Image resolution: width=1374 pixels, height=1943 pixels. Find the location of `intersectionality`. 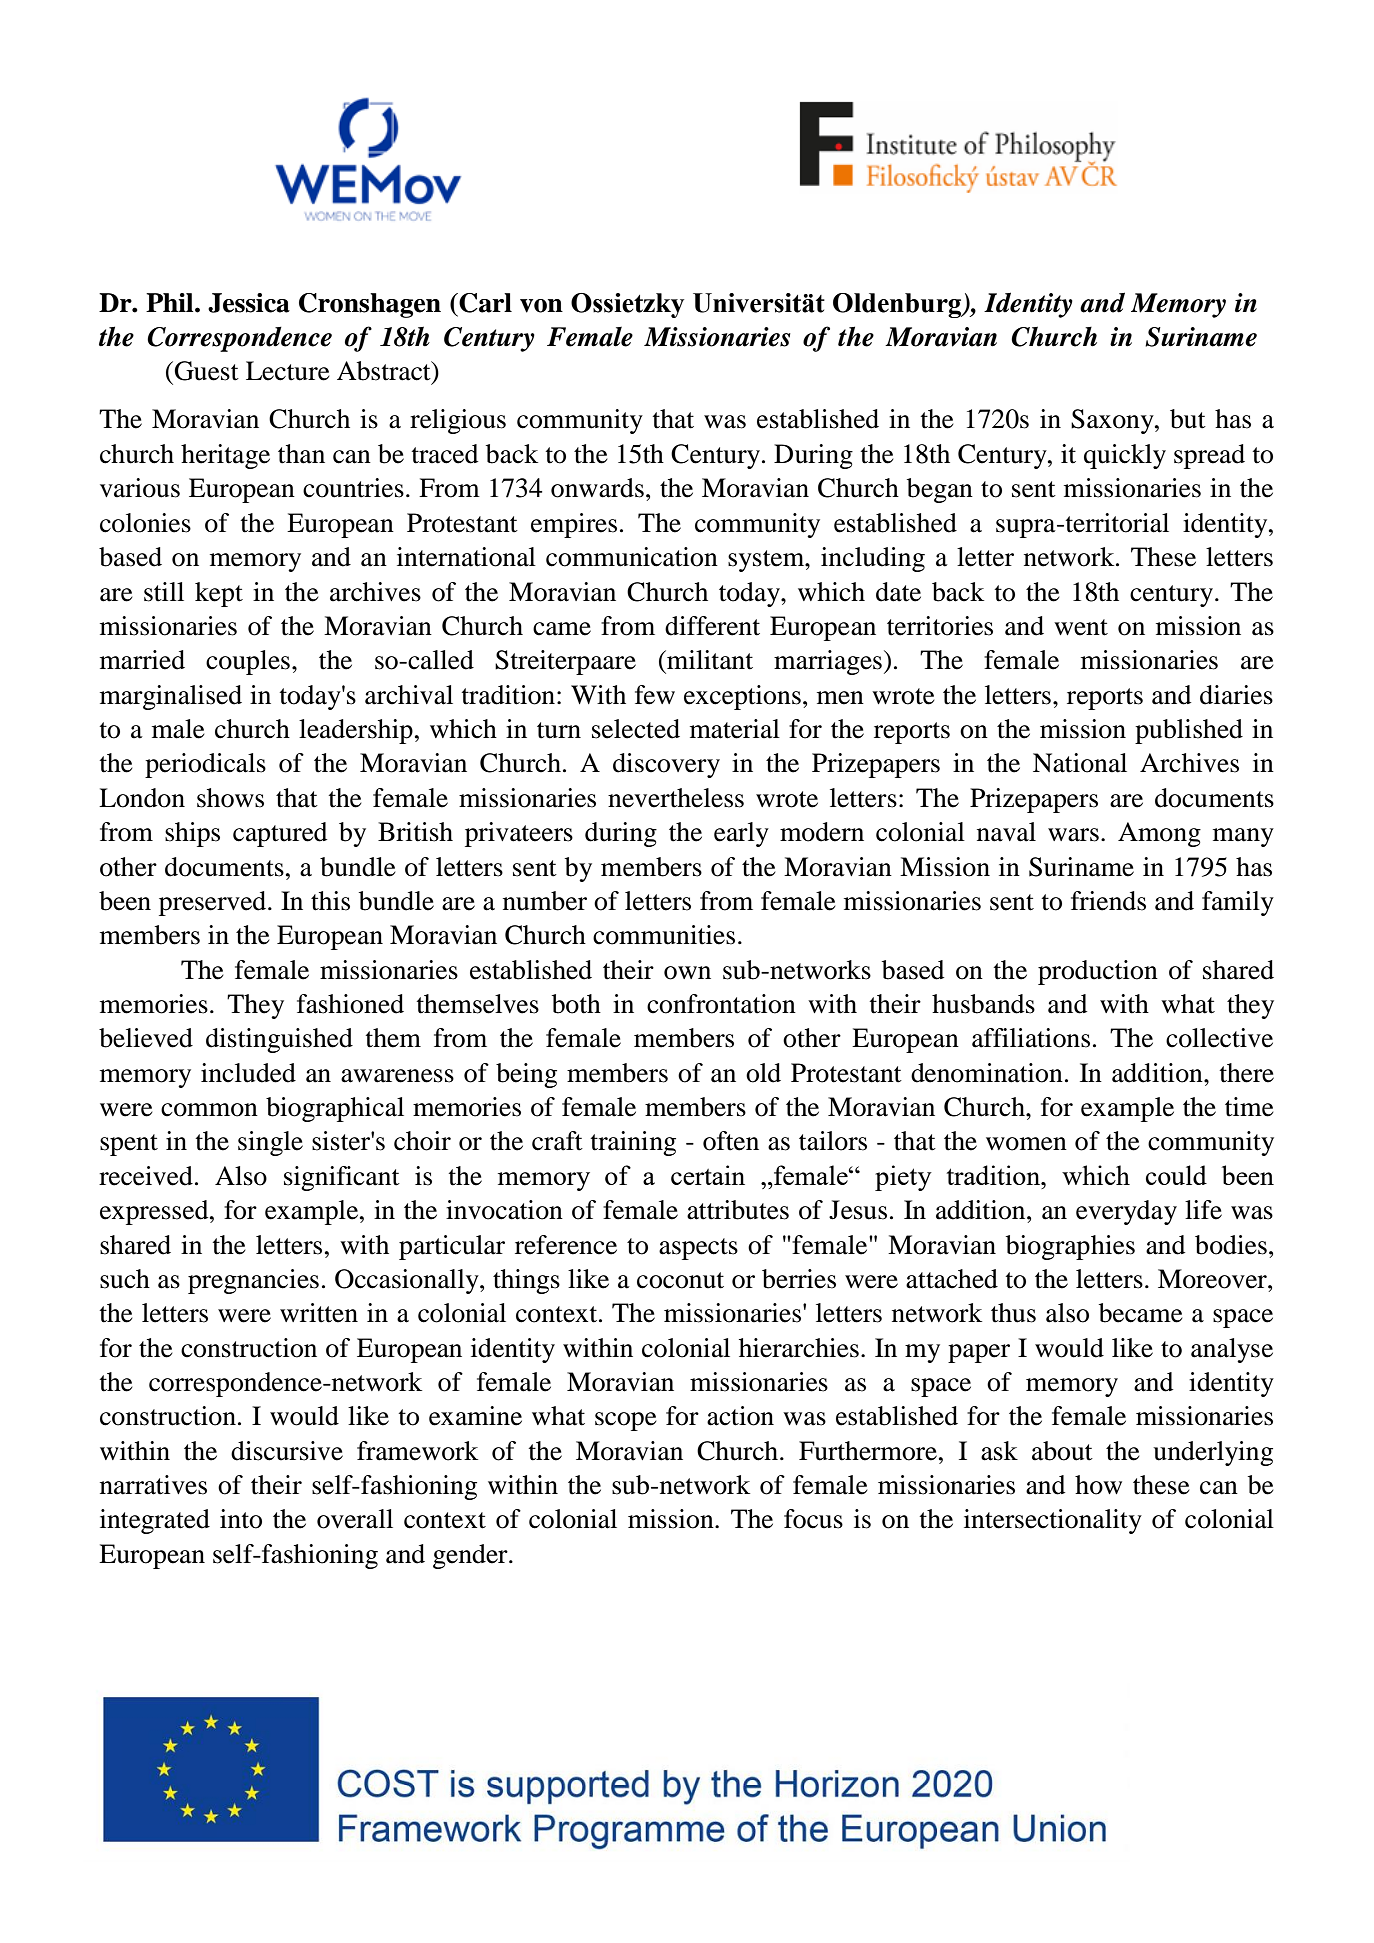

intersectionality is located at coordinates (1053, 1521).
